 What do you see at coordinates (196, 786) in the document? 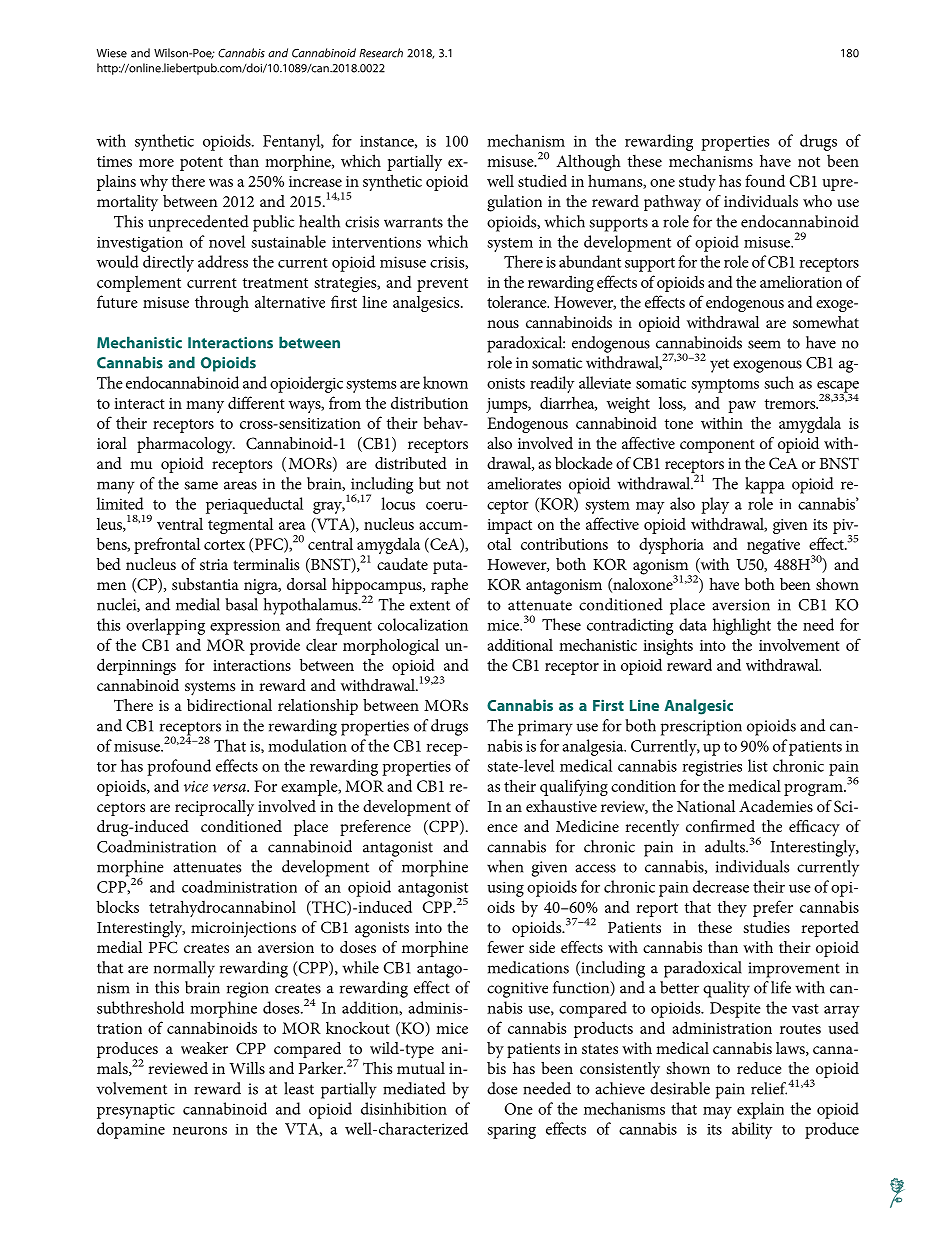
I see `vice` at bounding box center [196, 786].
